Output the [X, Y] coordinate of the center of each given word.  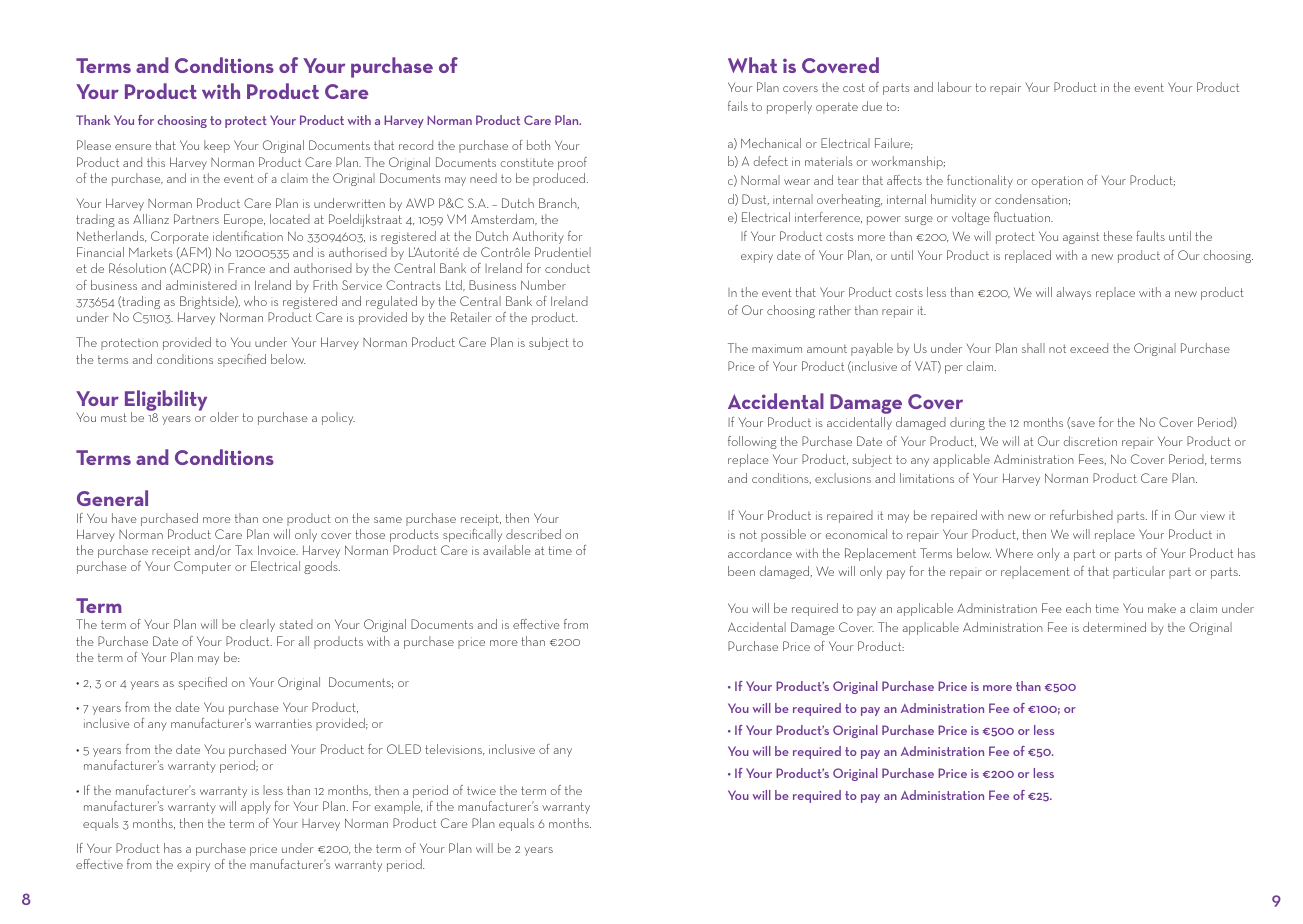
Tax [244, 550]
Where [1014, 553]
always [1073, 293]
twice [481, 790]
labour [955, 87]
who [255, 301]
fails [738, 106]
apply [256, 807]
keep [217, 146]
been [741, 571]
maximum [777, 348]
